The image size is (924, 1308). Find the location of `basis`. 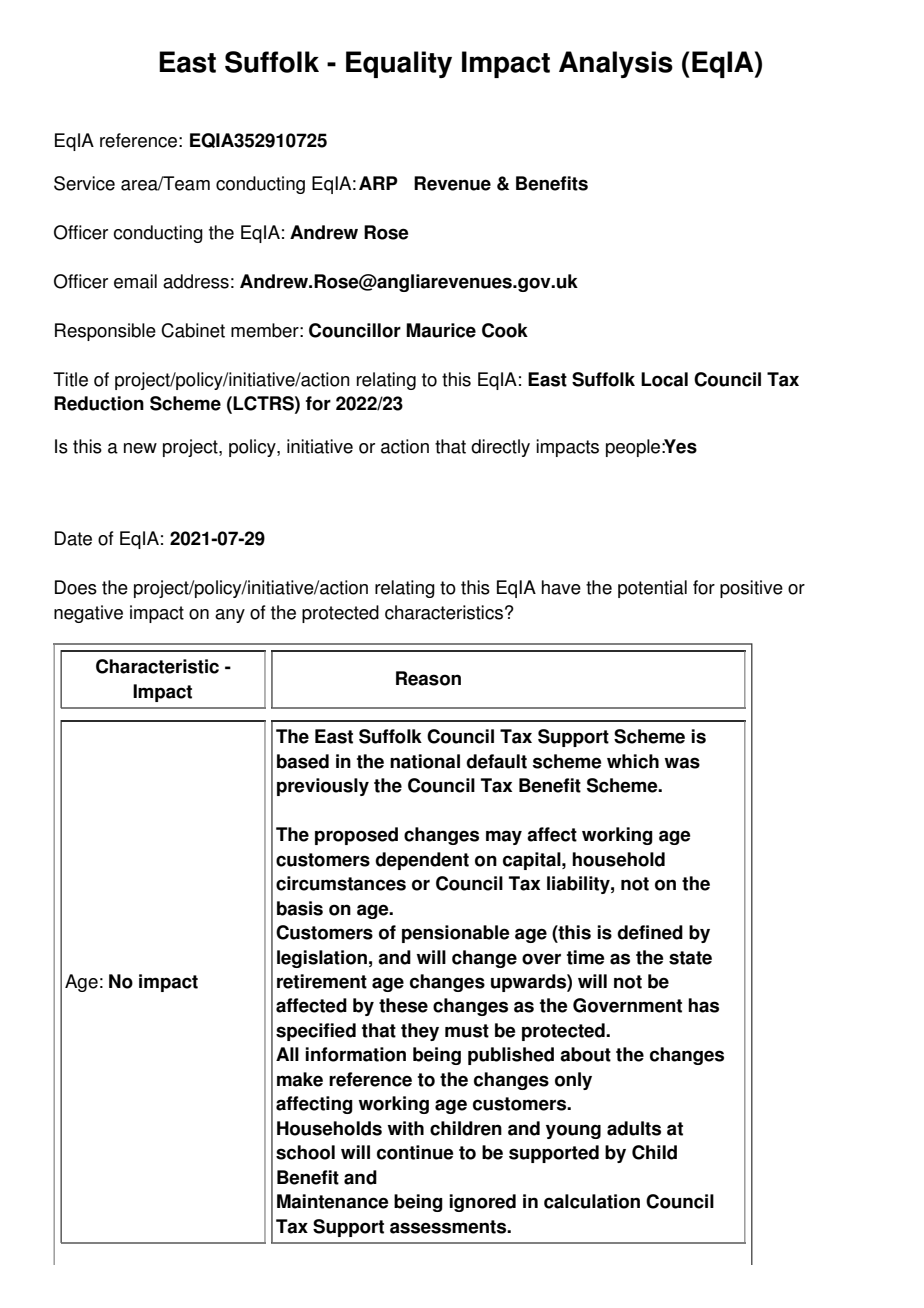

basis is located at coordinates (300, 908).
